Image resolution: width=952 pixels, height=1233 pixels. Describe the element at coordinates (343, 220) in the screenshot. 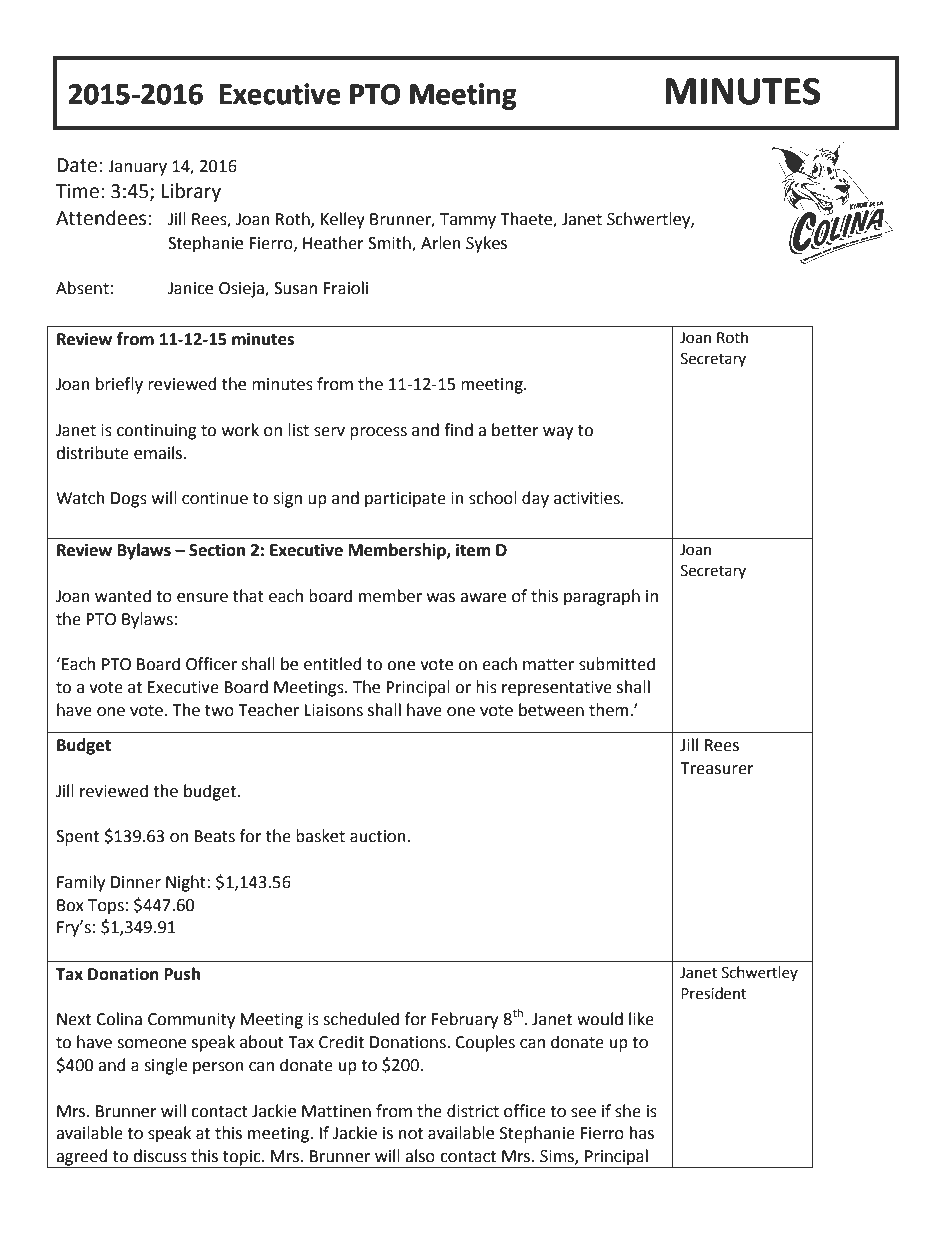

I see `Kelley` at that location.
